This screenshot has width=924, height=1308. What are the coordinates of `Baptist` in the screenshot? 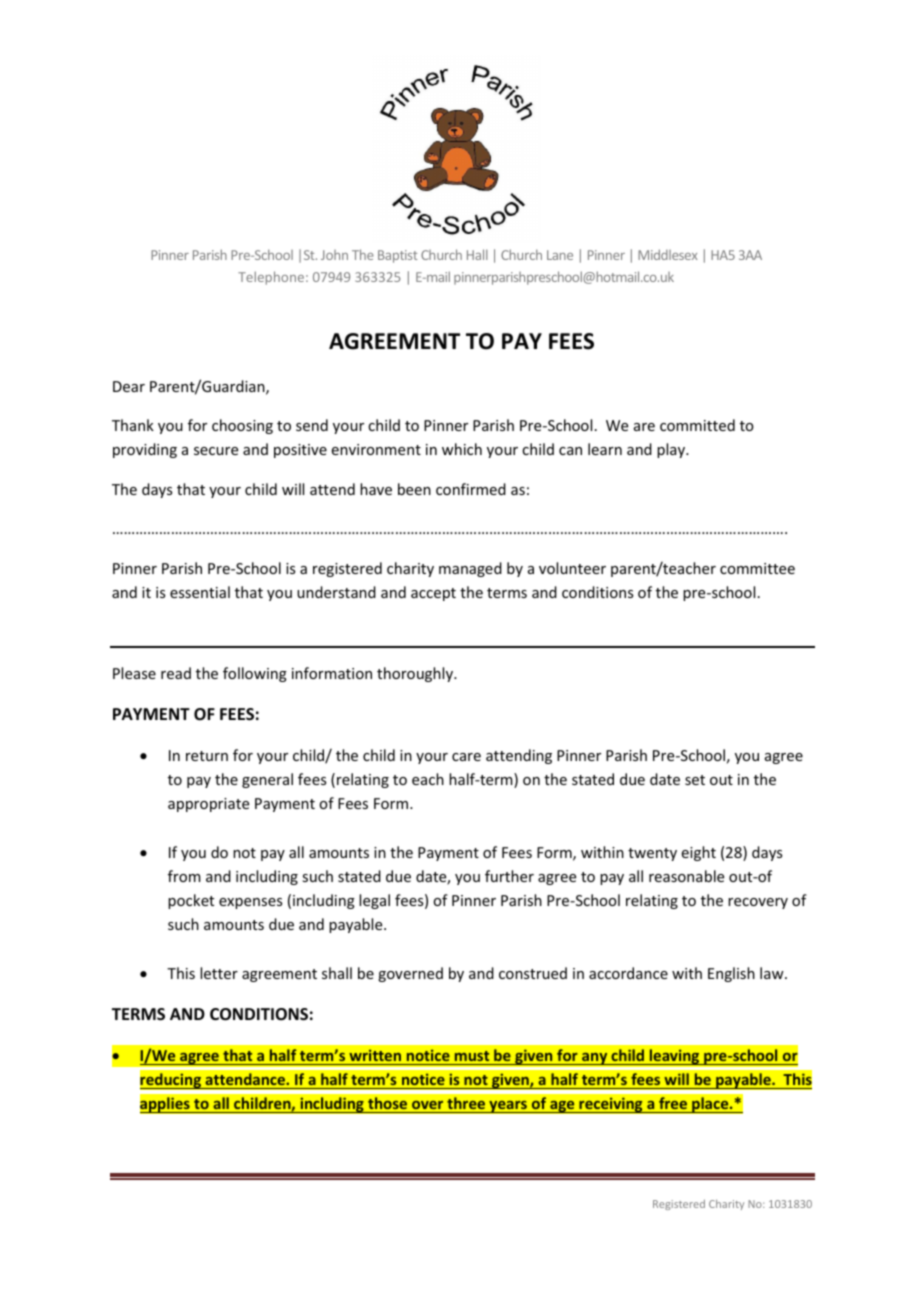 It's located at (397, 256).
